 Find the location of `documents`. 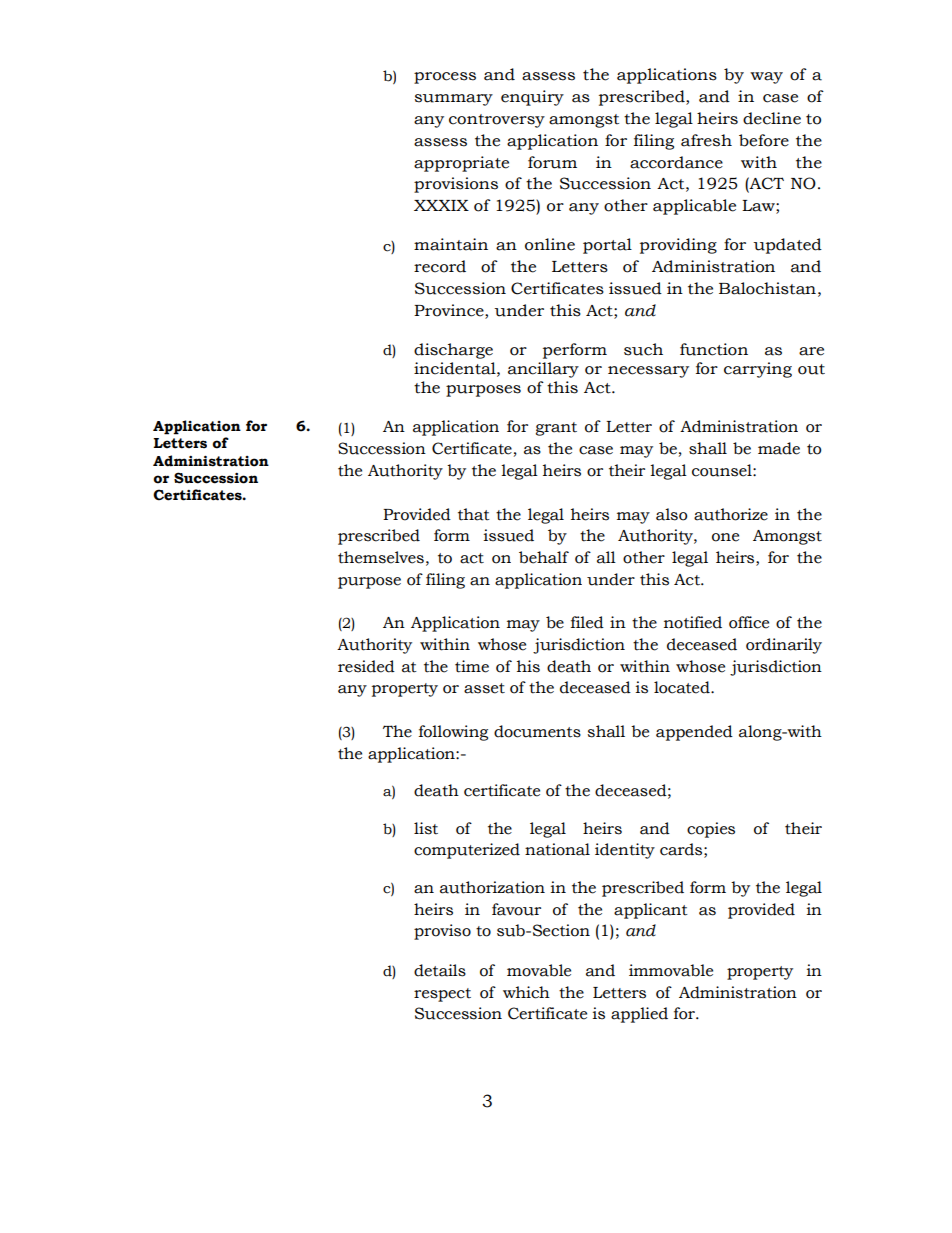

documents is located at coordinates (537, 731).
